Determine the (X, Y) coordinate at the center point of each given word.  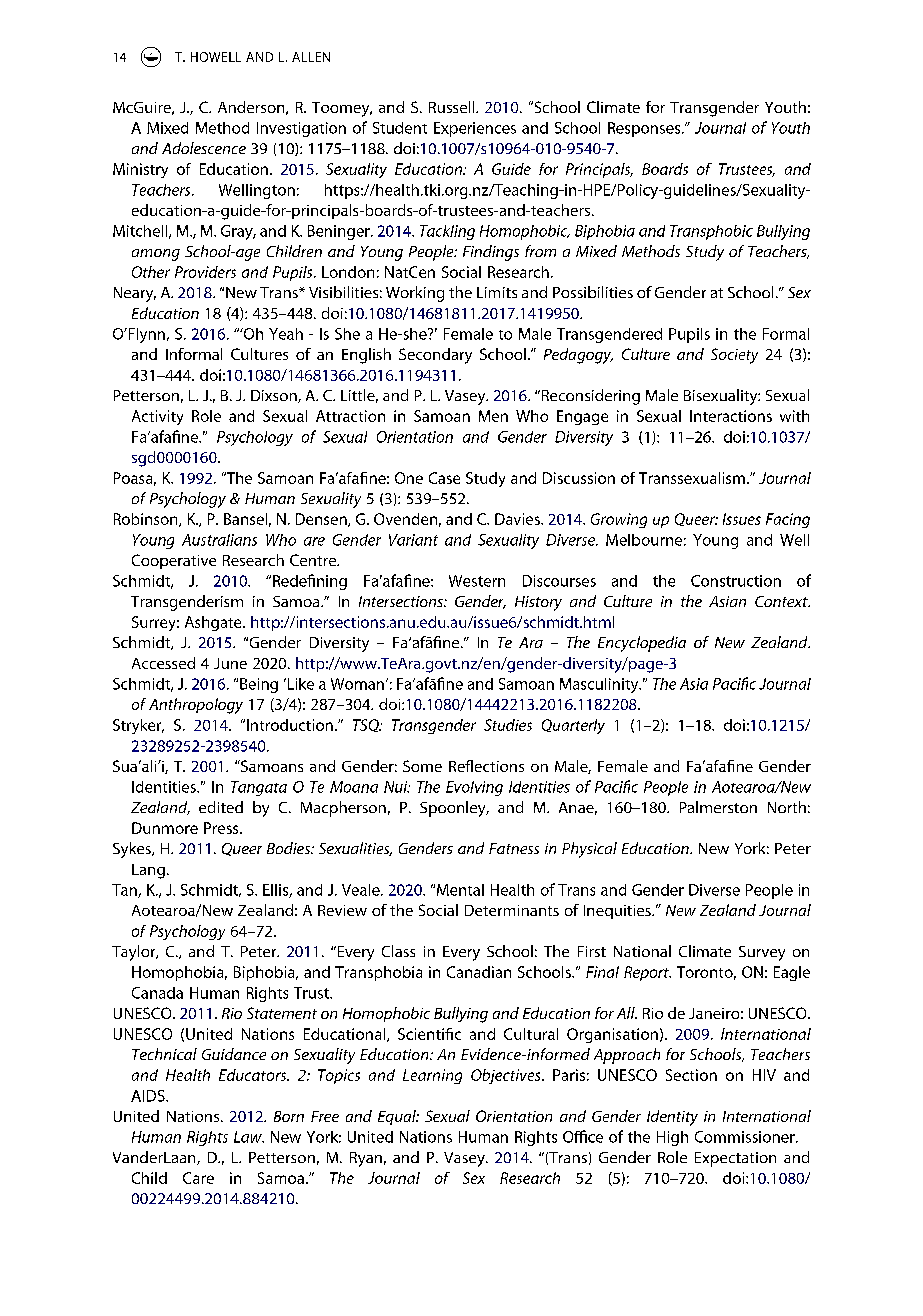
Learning (432, 1076)
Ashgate (214, 623)
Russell (453, 107)
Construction (736, 581)
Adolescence (204, 148)
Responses (645, 129)
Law (249, 1137)
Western (477, 581)
